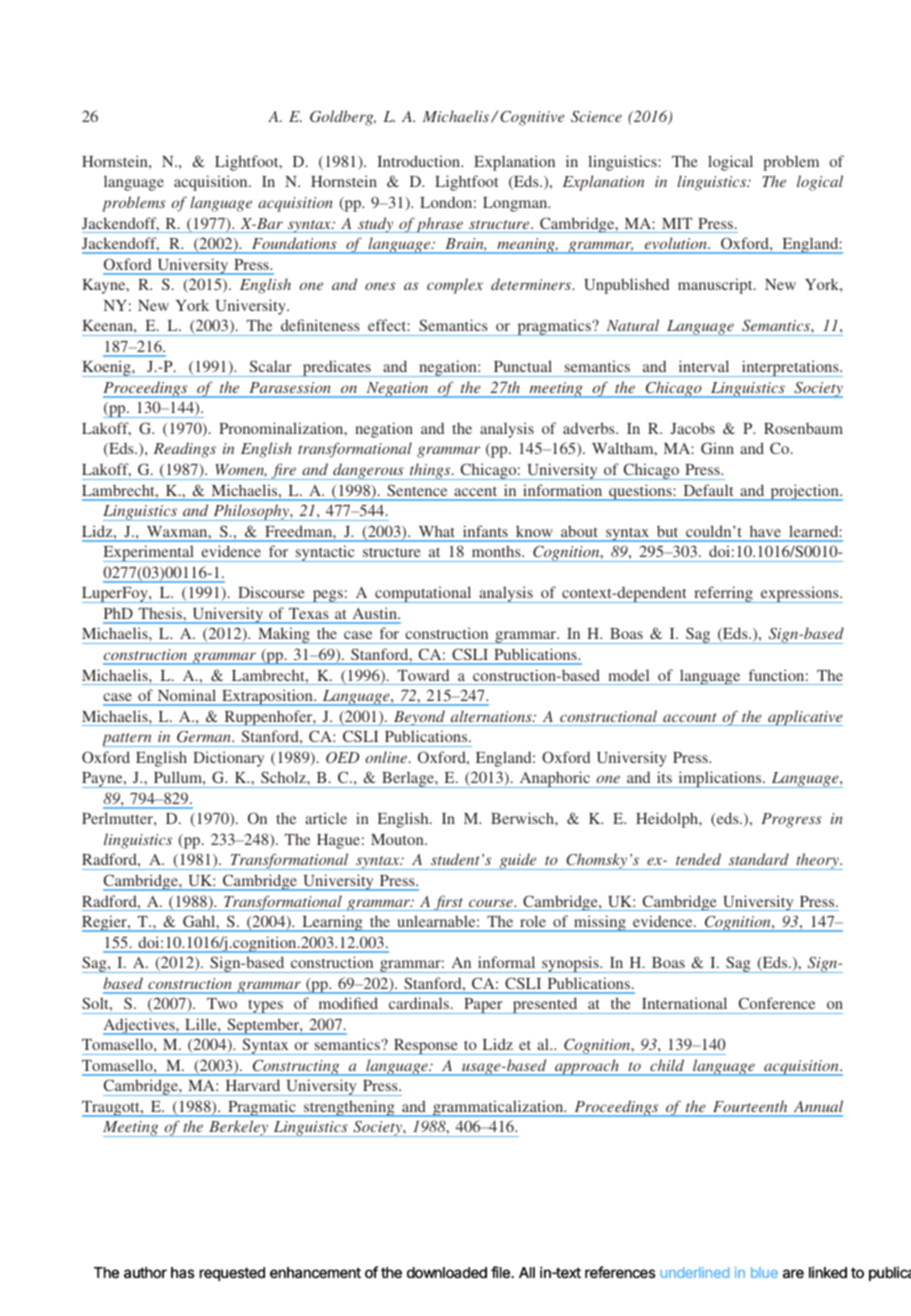  What do you see at coordinates (506, 962) in the page?
I see `informal` at bounding box center [506, 962].
